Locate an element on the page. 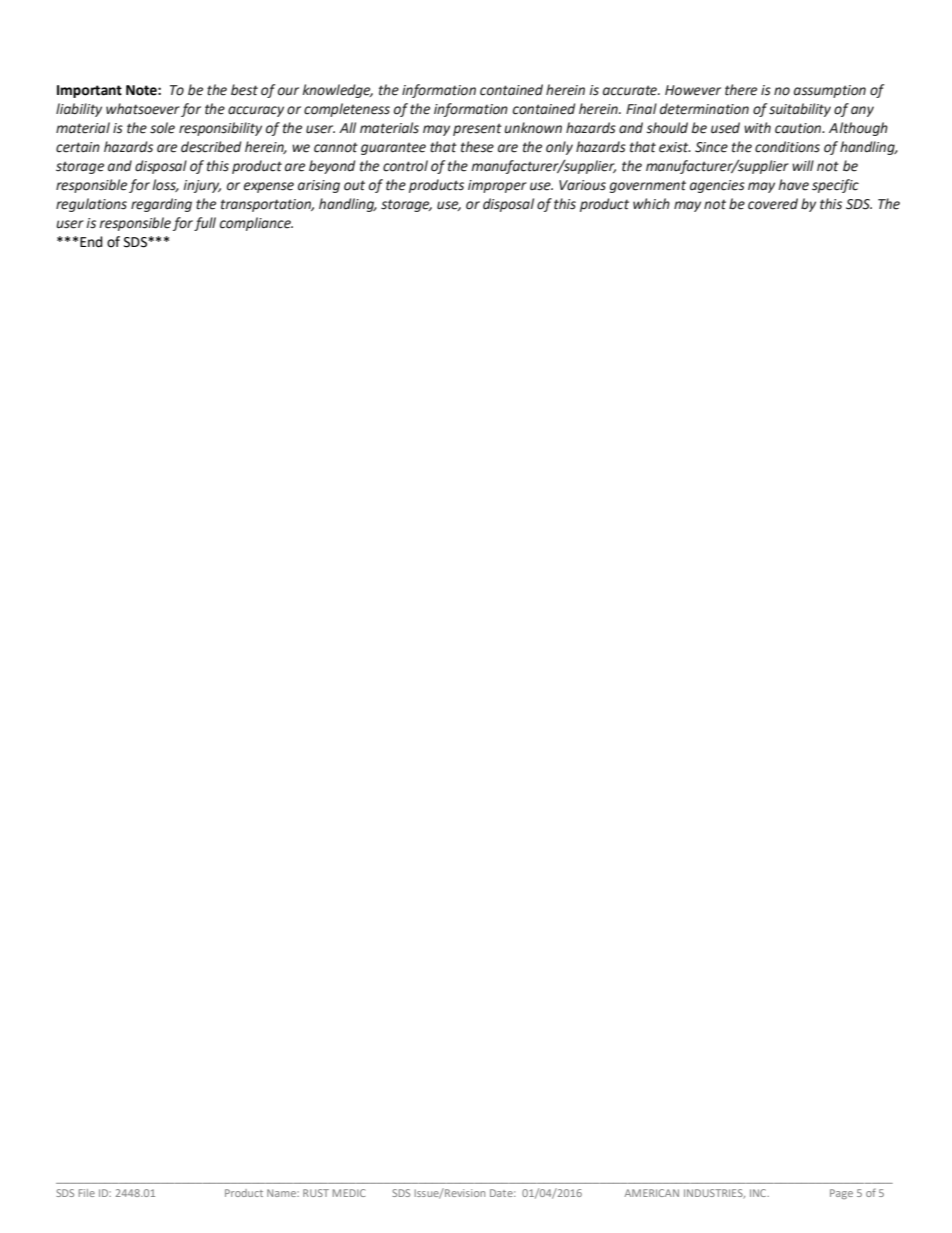 The height and width of the document is (1233, 952). sole is located at coordinates (162, 128).
